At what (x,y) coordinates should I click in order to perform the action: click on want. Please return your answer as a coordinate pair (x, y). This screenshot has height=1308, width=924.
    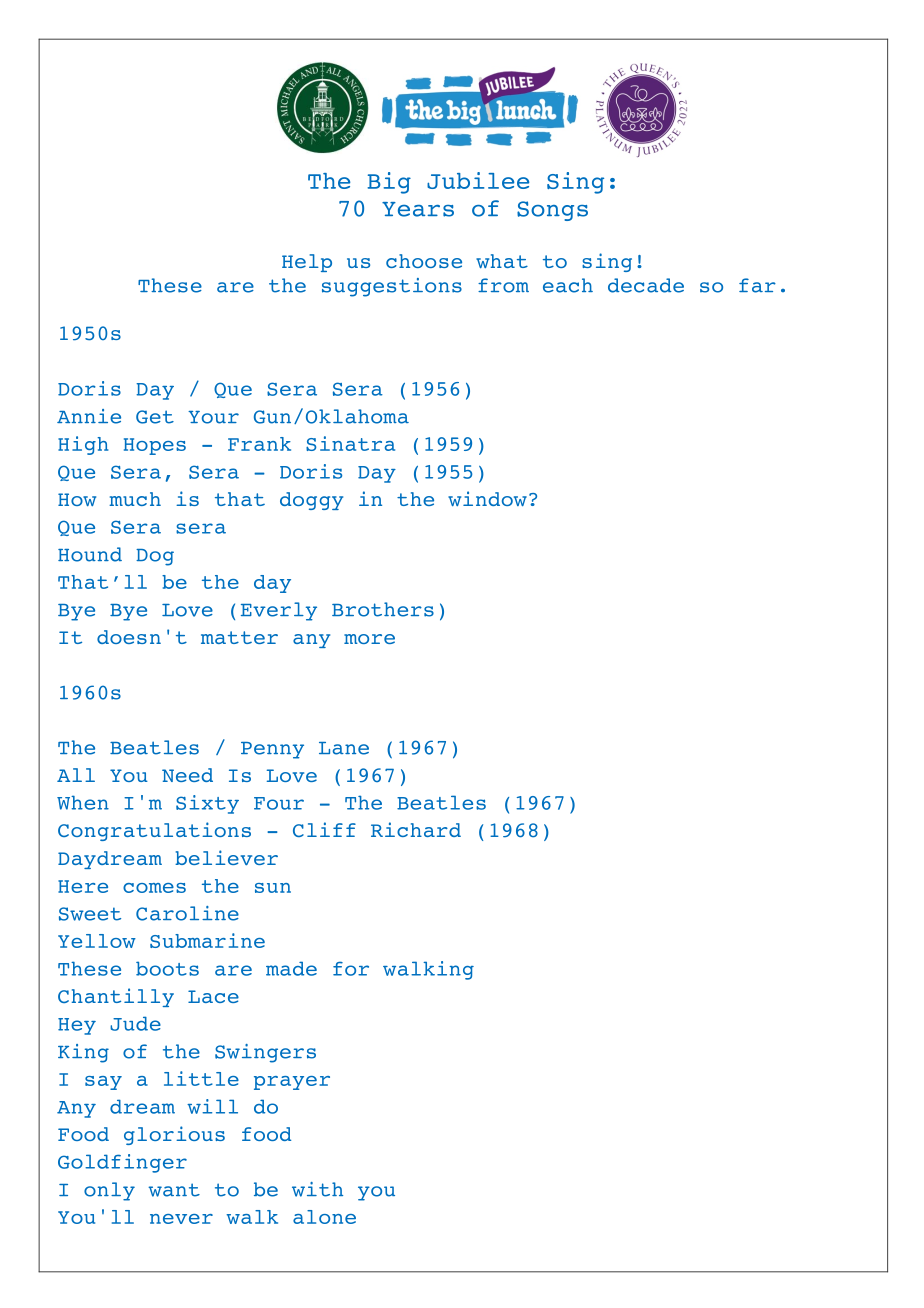
    Looking at the image, I should click on (174, 1190).
